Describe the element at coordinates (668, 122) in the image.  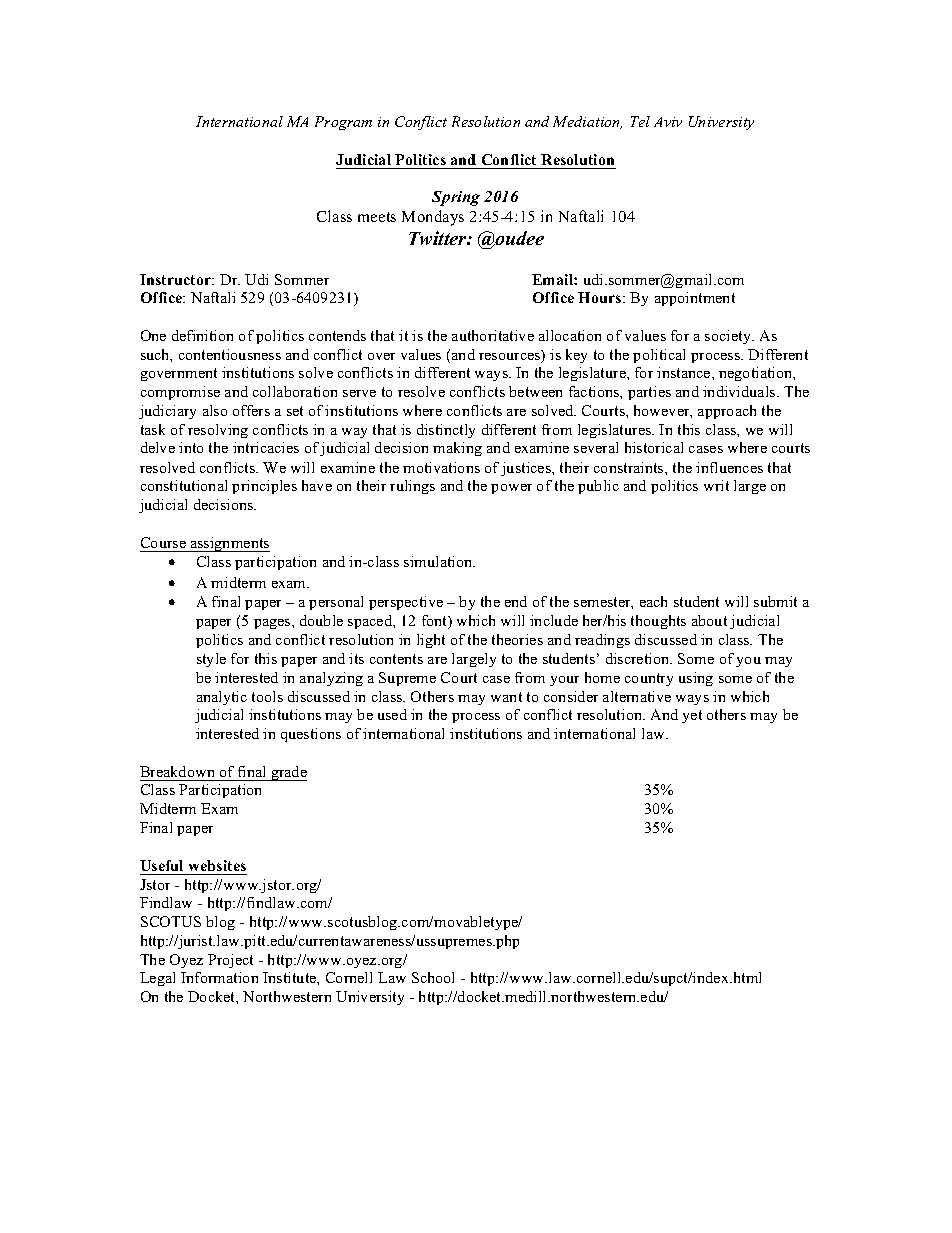
I see `Aviv` at that location.
